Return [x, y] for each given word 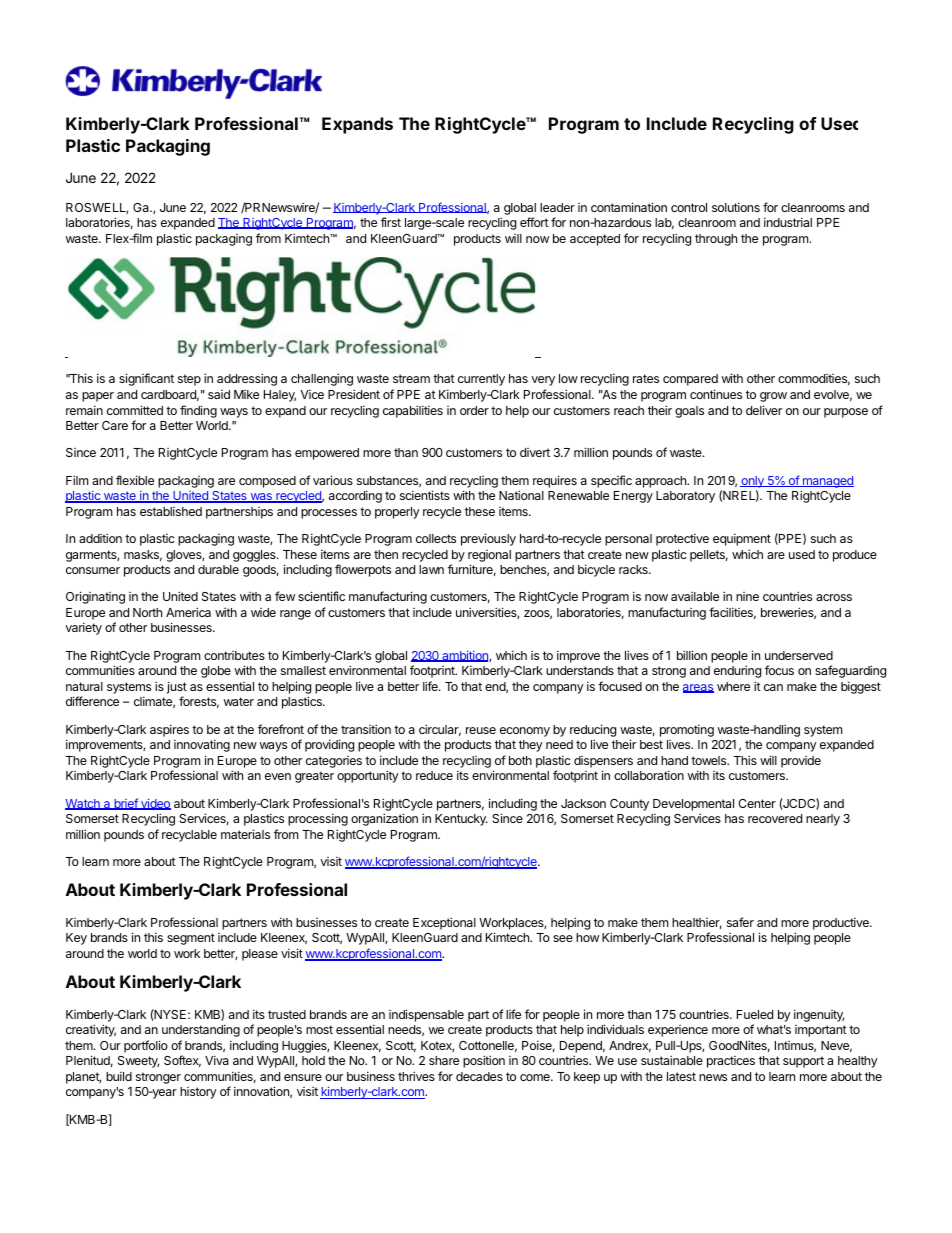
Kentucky [461, 820]
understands [580, 670]
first [391, 222]
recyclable [189, 836]
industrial [788, 222]
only [753, 482]
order [474, 410]
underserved [799, 655]
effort [534, 222]
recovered [775, 818]
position [484, 1061]
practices [731, 1062]
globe [216, 672]
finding [198, 411]
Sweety [138, 1062]
